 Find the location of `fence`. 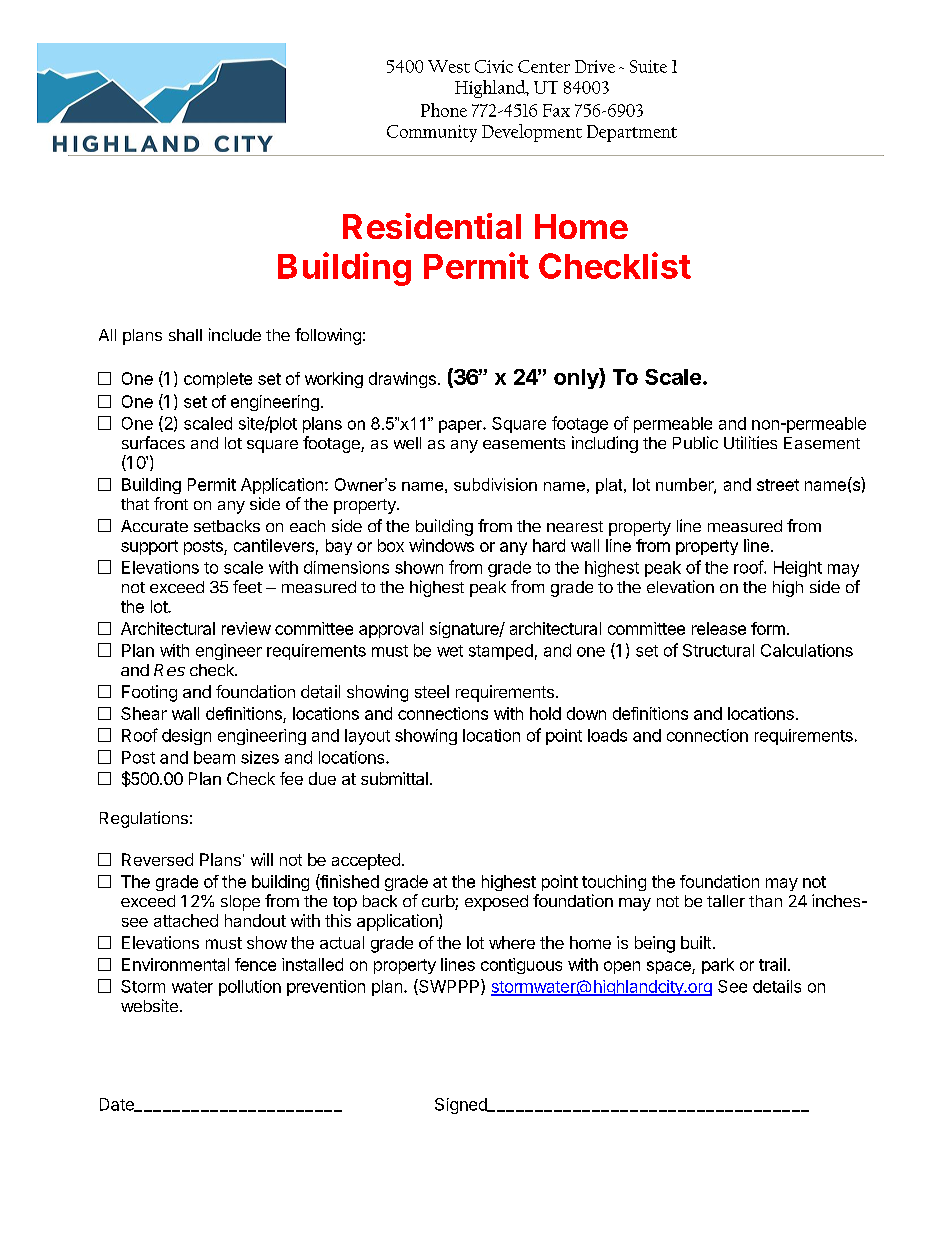

fence is located at coordinates (255, 964).
